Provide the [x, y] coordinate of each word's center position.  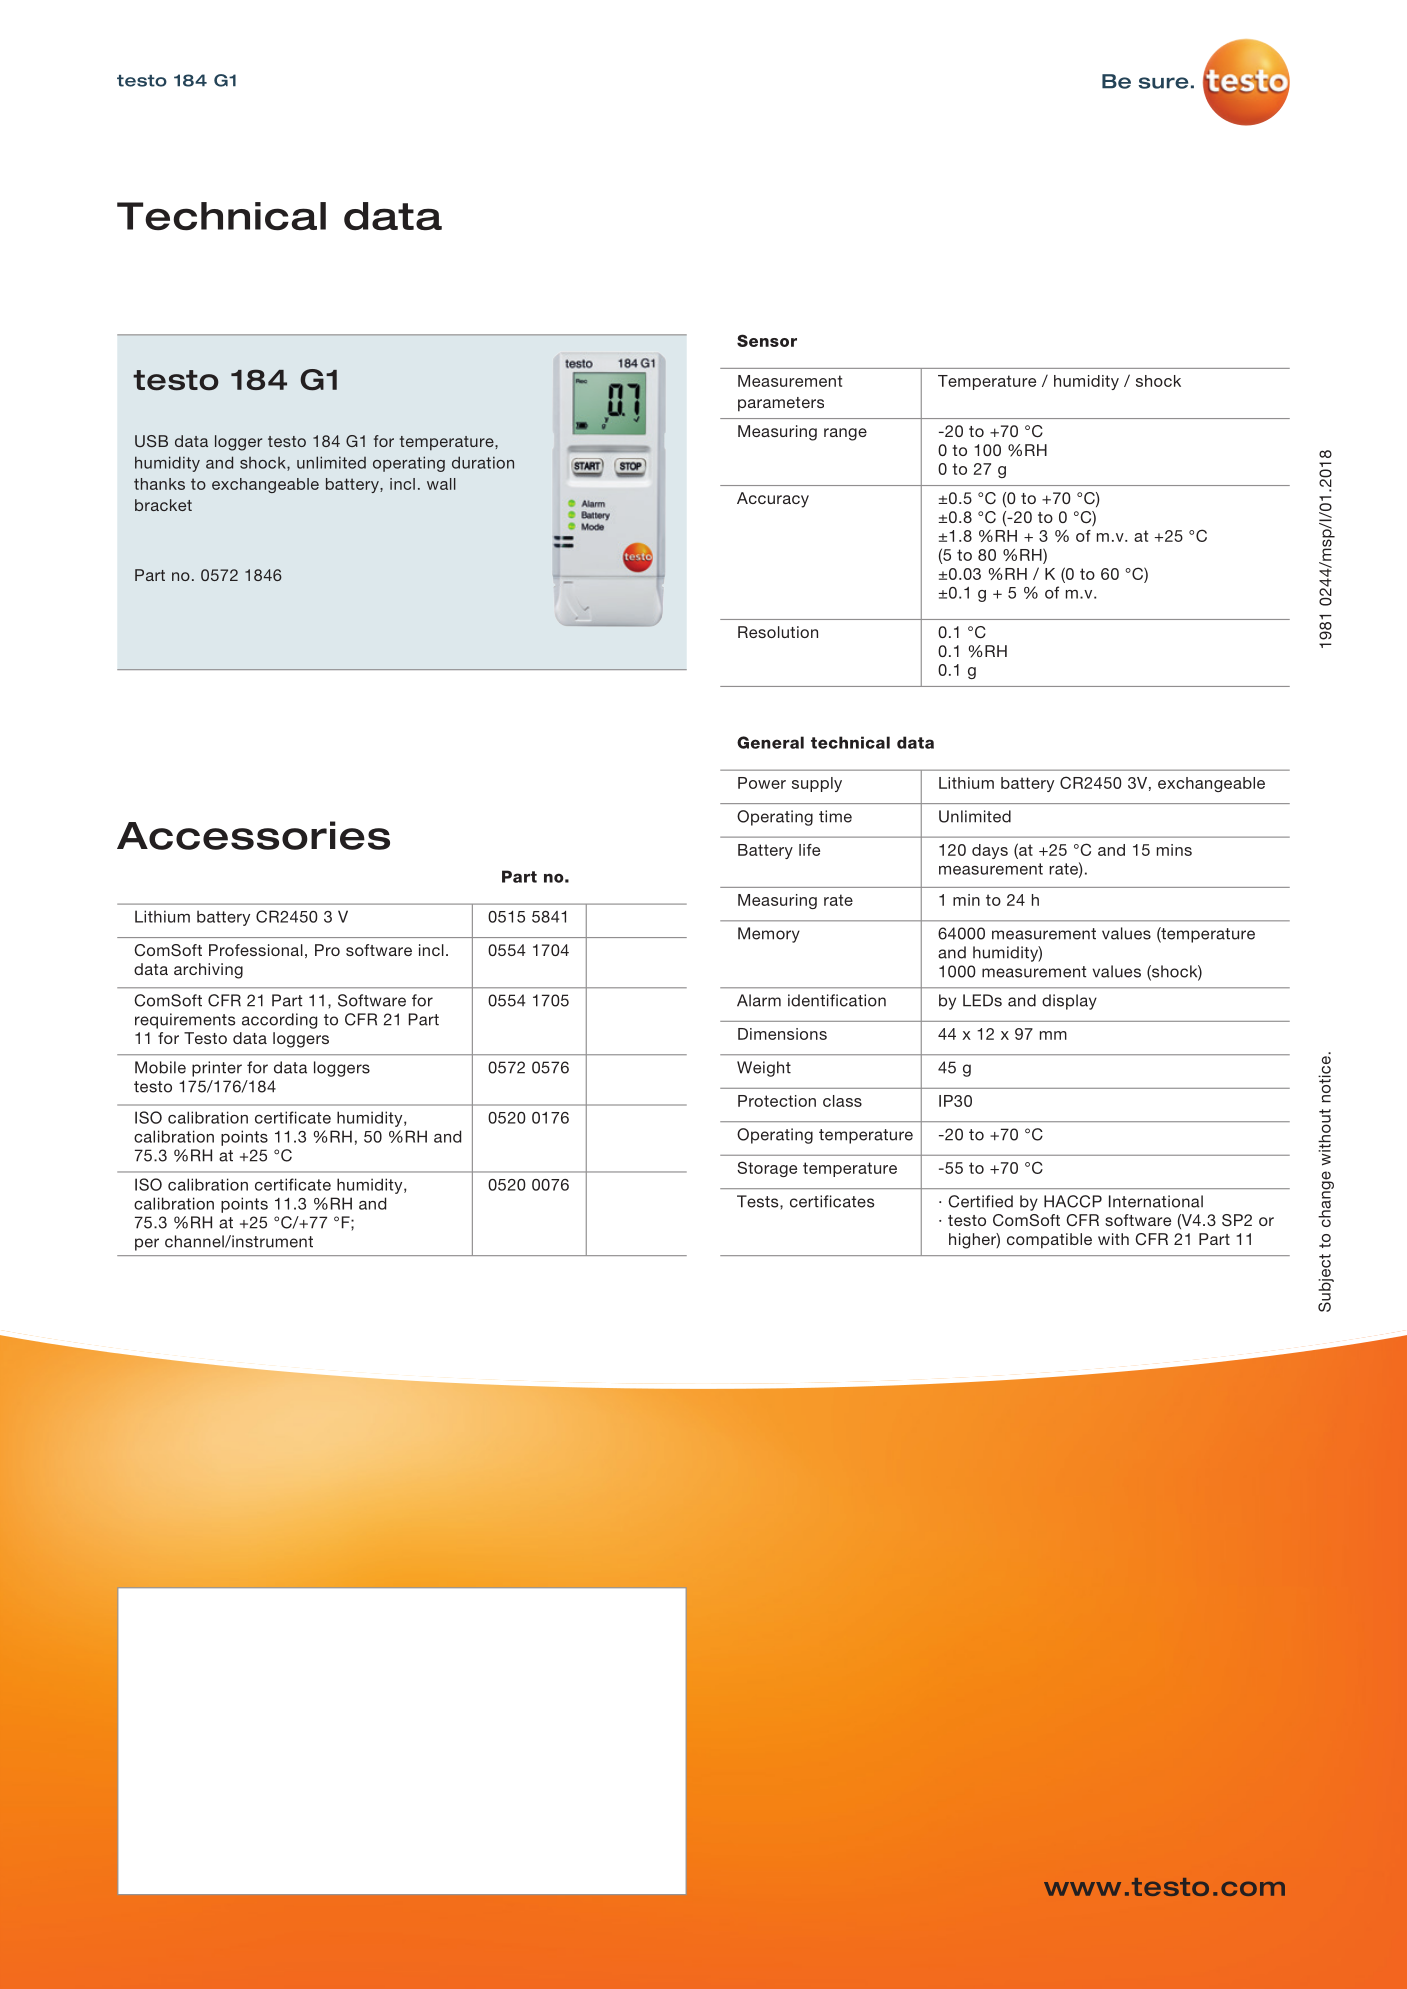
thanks [159, 484]
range [845, 434]
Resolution [778, 632]
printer [217, 1069]
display [1069, 1002]
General [770, 742]
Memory [769, 935]
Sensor [767, 340]
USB [151, 441]
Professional [256, 950]
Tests [759, 1201]
